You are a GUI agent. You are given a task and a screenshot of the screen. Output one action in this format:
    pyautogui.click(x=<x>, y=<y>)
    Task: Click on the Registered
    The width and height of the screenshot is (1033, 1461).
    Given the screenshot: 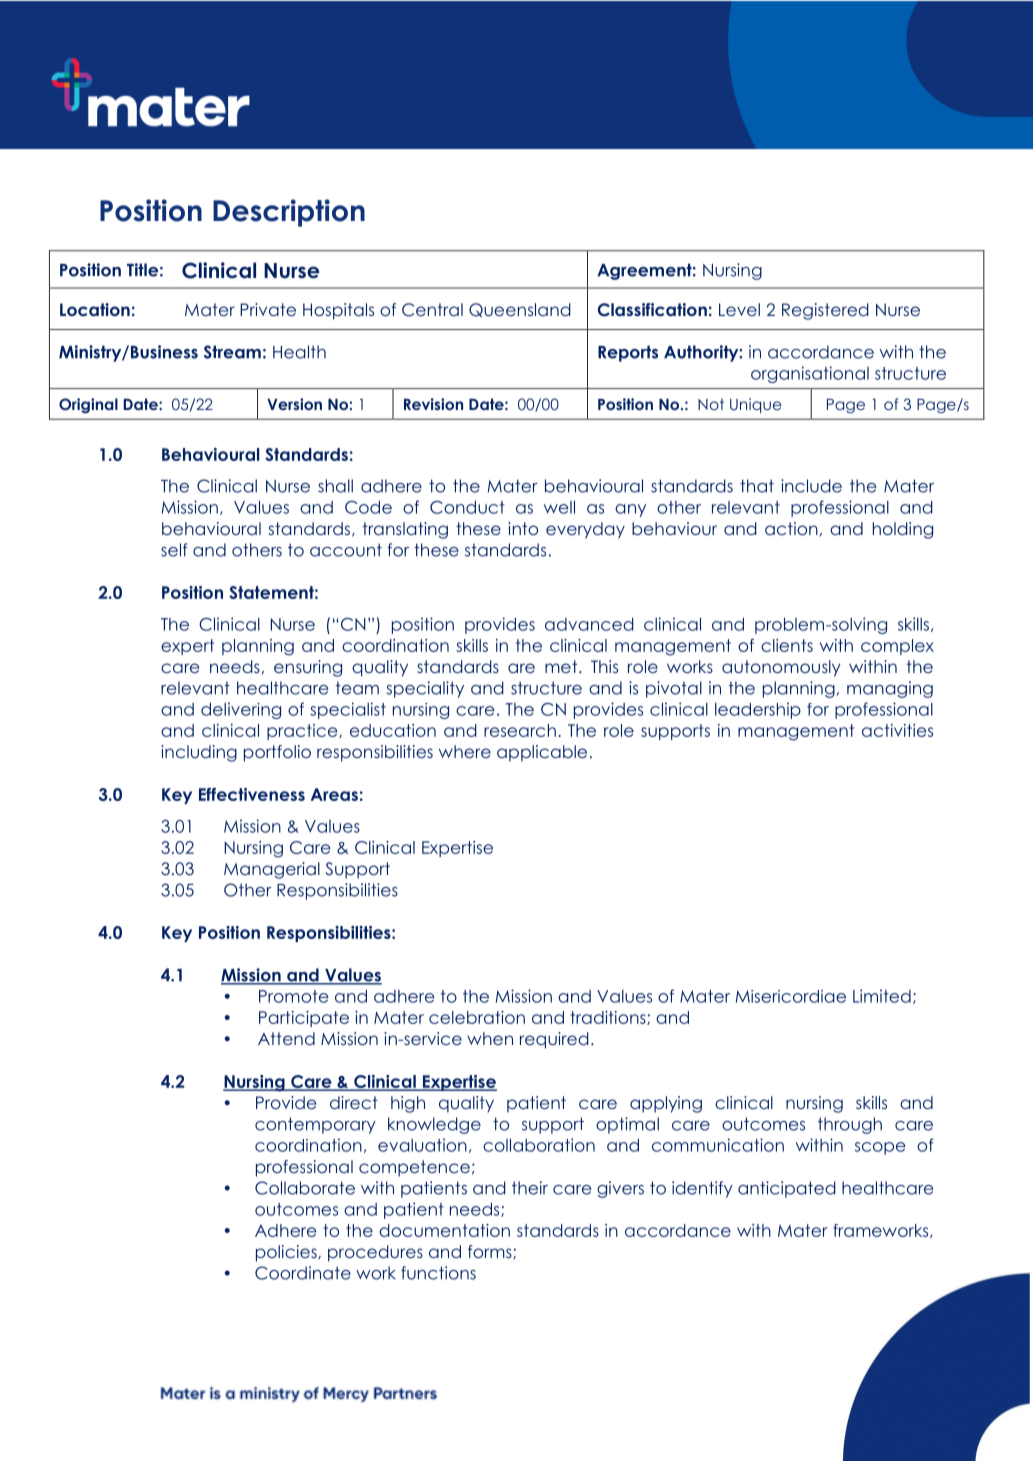 What is the action you would take?
    pyautogui.click(x=825, y=311)
